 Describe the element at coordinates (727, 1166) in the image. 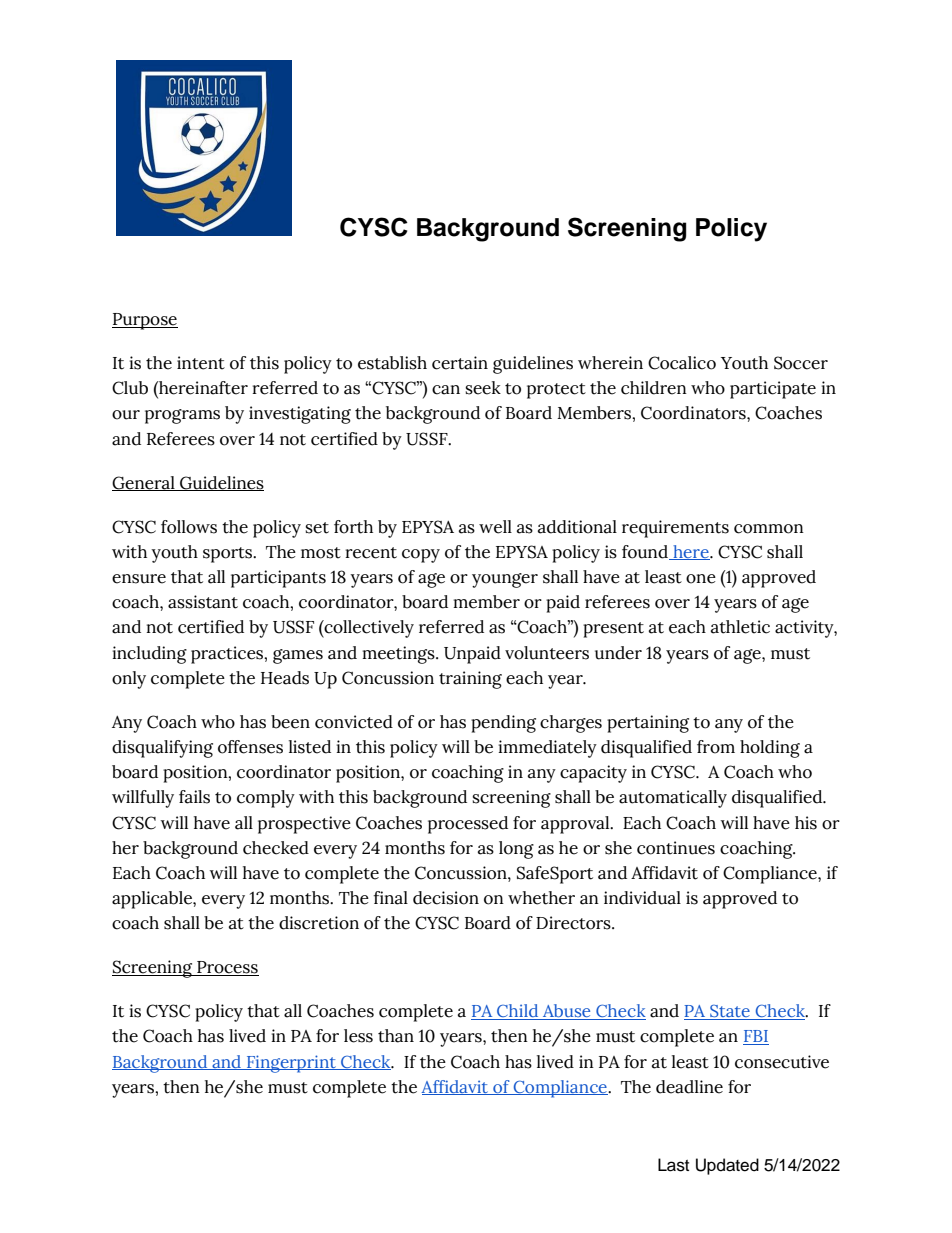

I see `Updated` at that location.
